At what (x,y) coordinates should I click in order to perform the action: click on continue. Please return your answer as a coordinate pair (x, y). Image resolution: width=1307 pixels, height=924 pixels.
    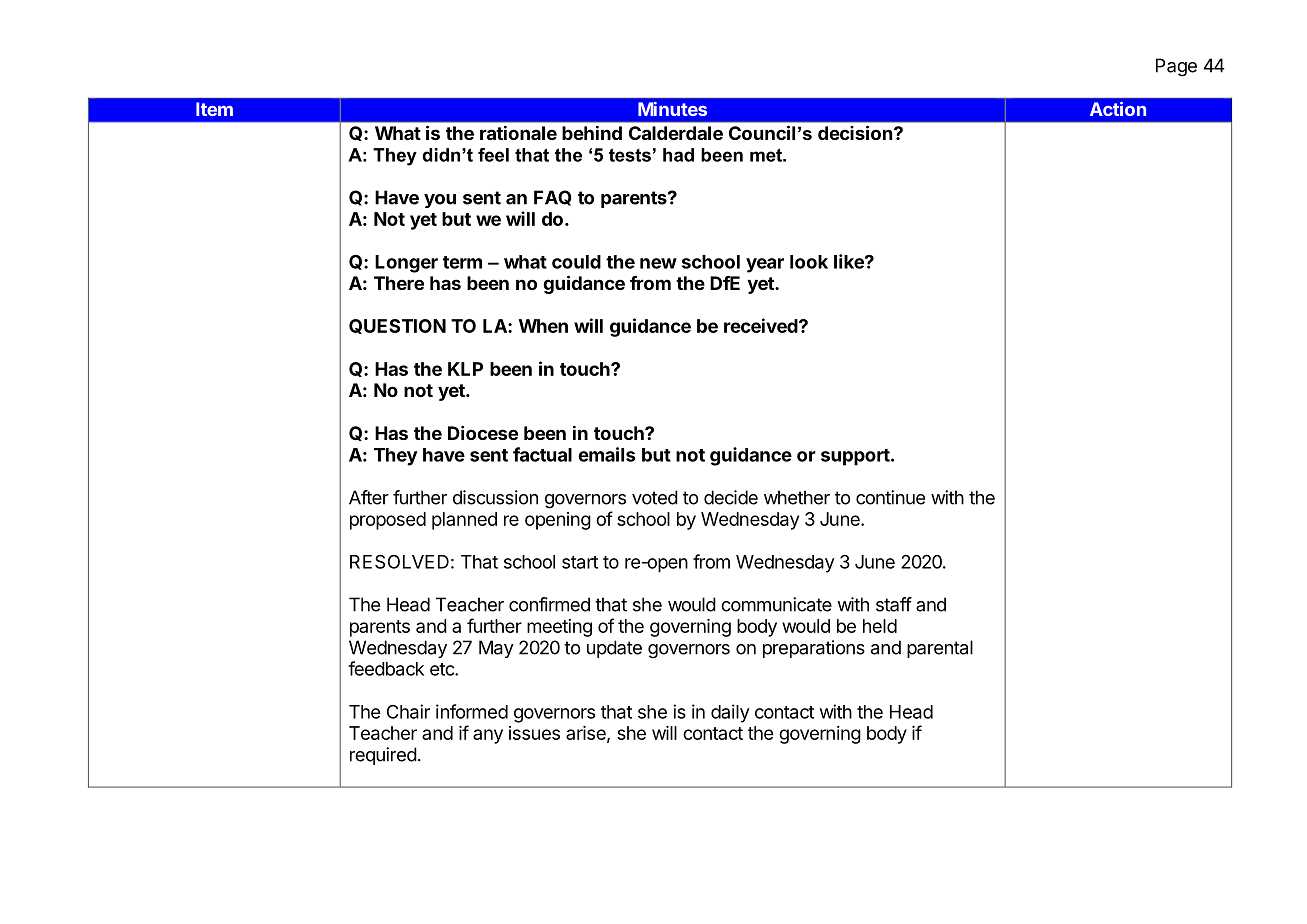
    Looking at the image, I should click on (890, 497).
